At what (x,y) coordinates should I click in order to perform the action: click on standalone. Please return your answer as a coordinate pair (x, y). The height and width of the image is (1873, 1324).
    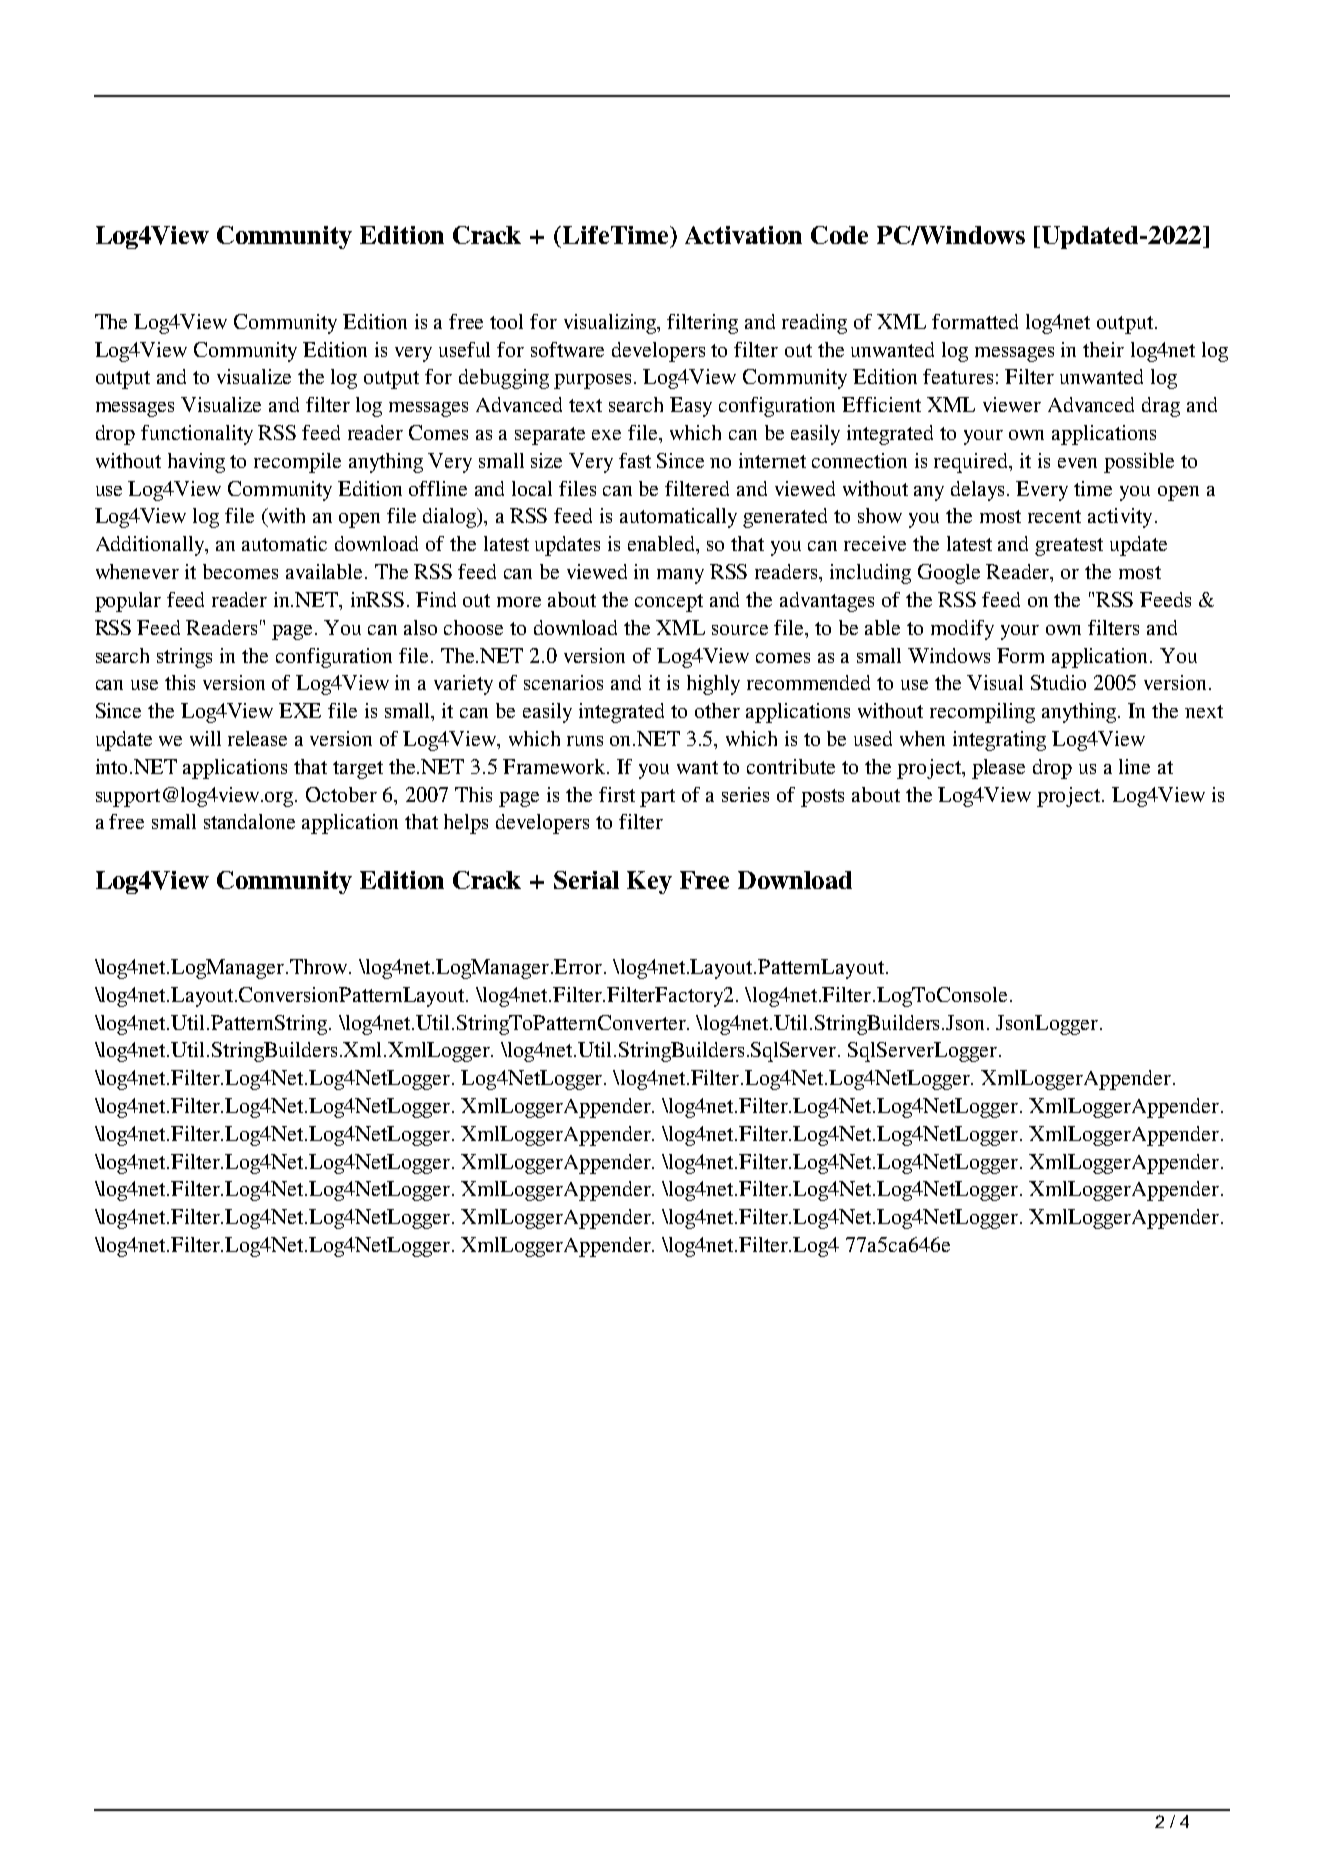
    Looking at the image, I should click on (249, 821).
